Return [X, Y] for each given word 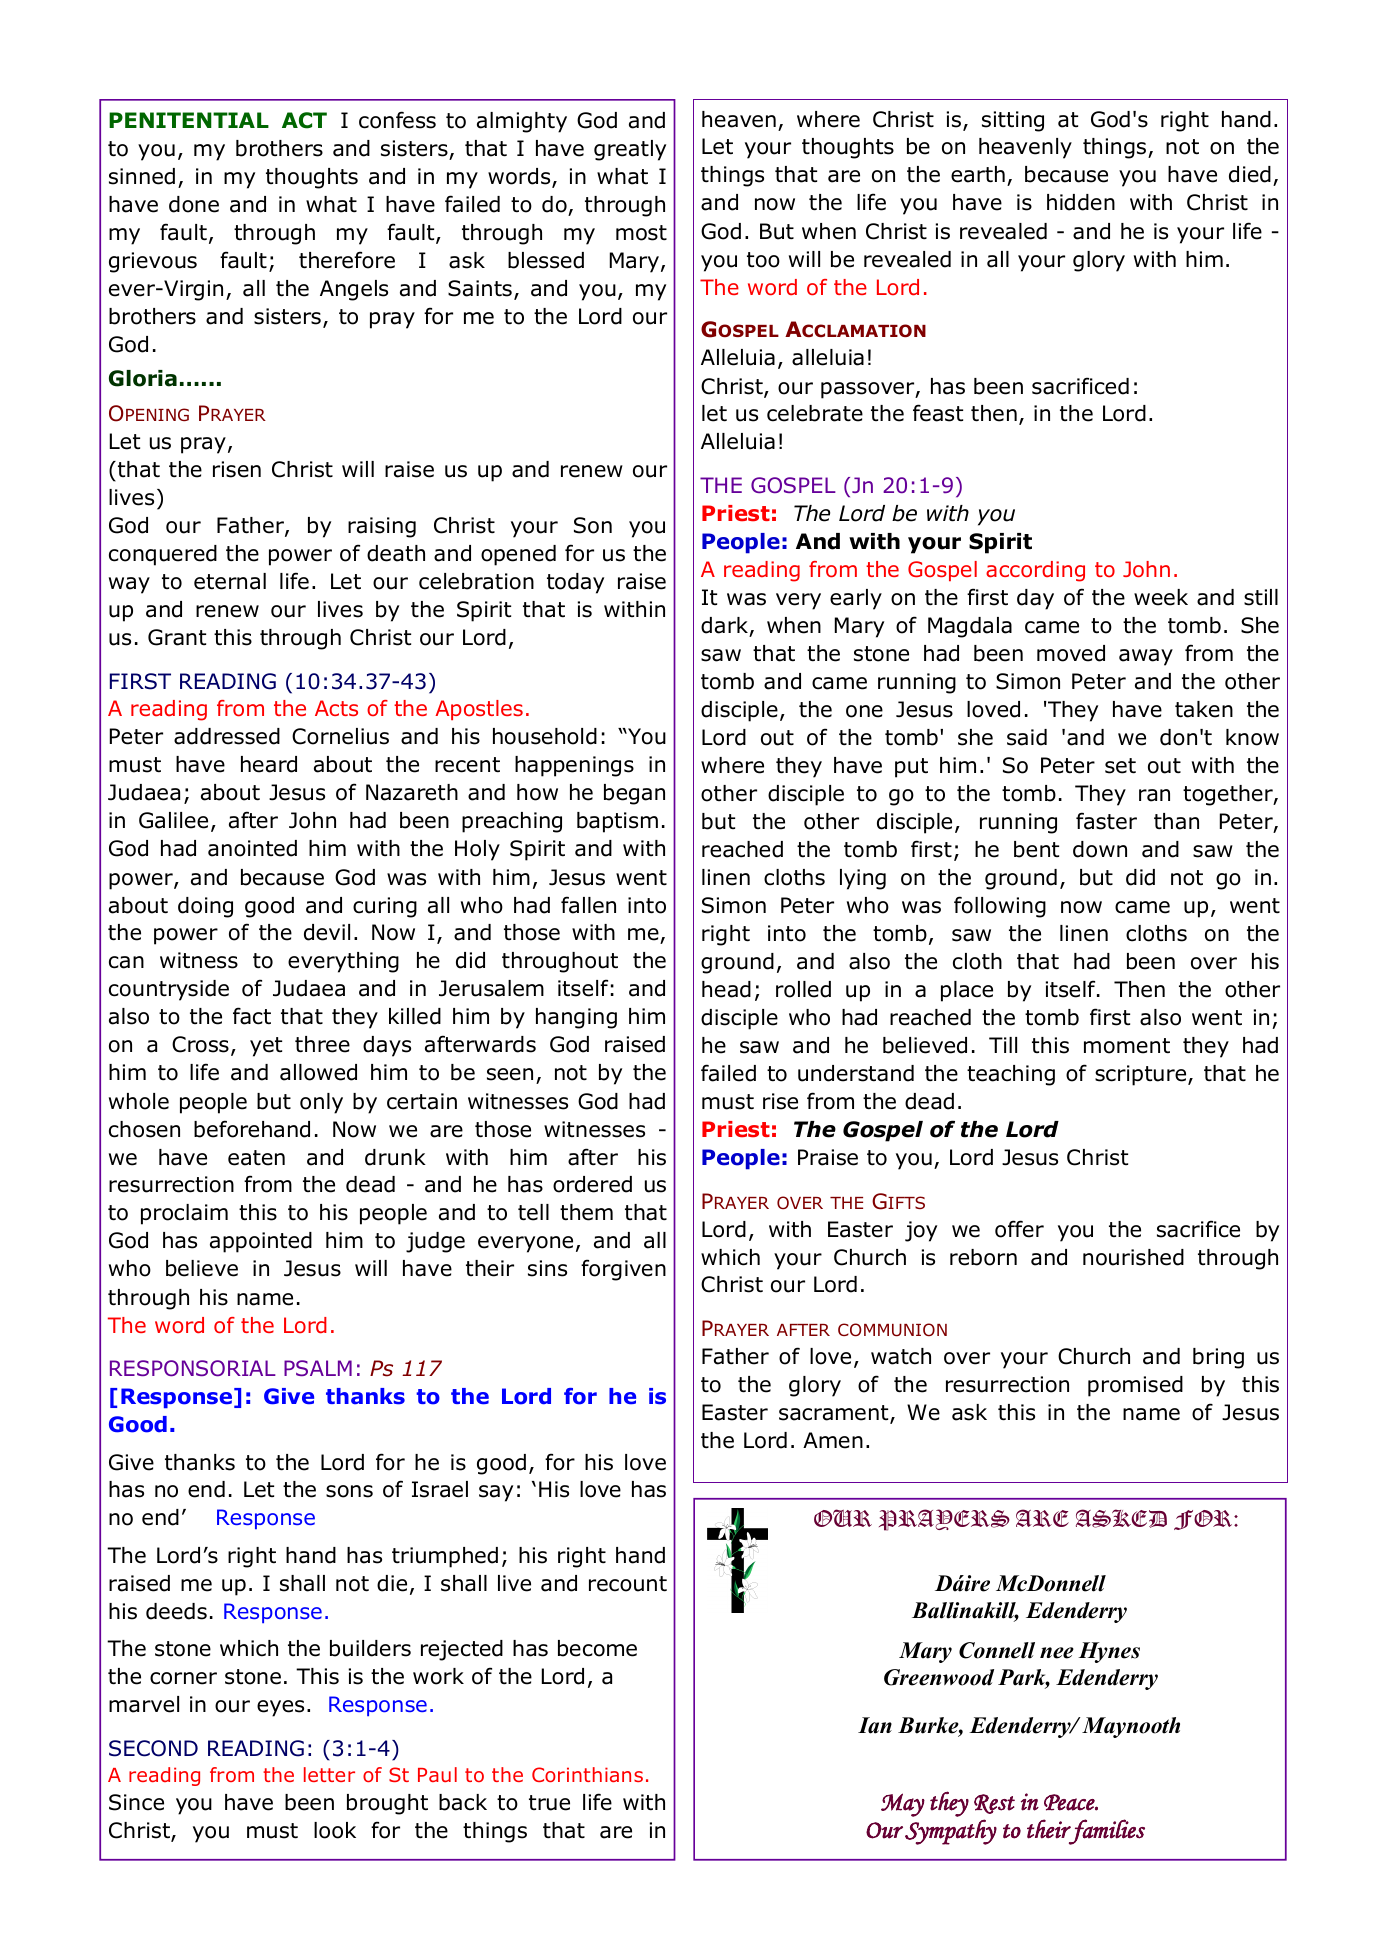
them [586, 1212]
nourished [1133, 1257]
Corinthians [587, 1774]
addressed [227, 736]
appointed [261, 1242]
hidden [1081, 202]
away [1146, 657]
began [634, 794]
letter [329, 1774]
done [194, 204]
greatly [630, 150]
